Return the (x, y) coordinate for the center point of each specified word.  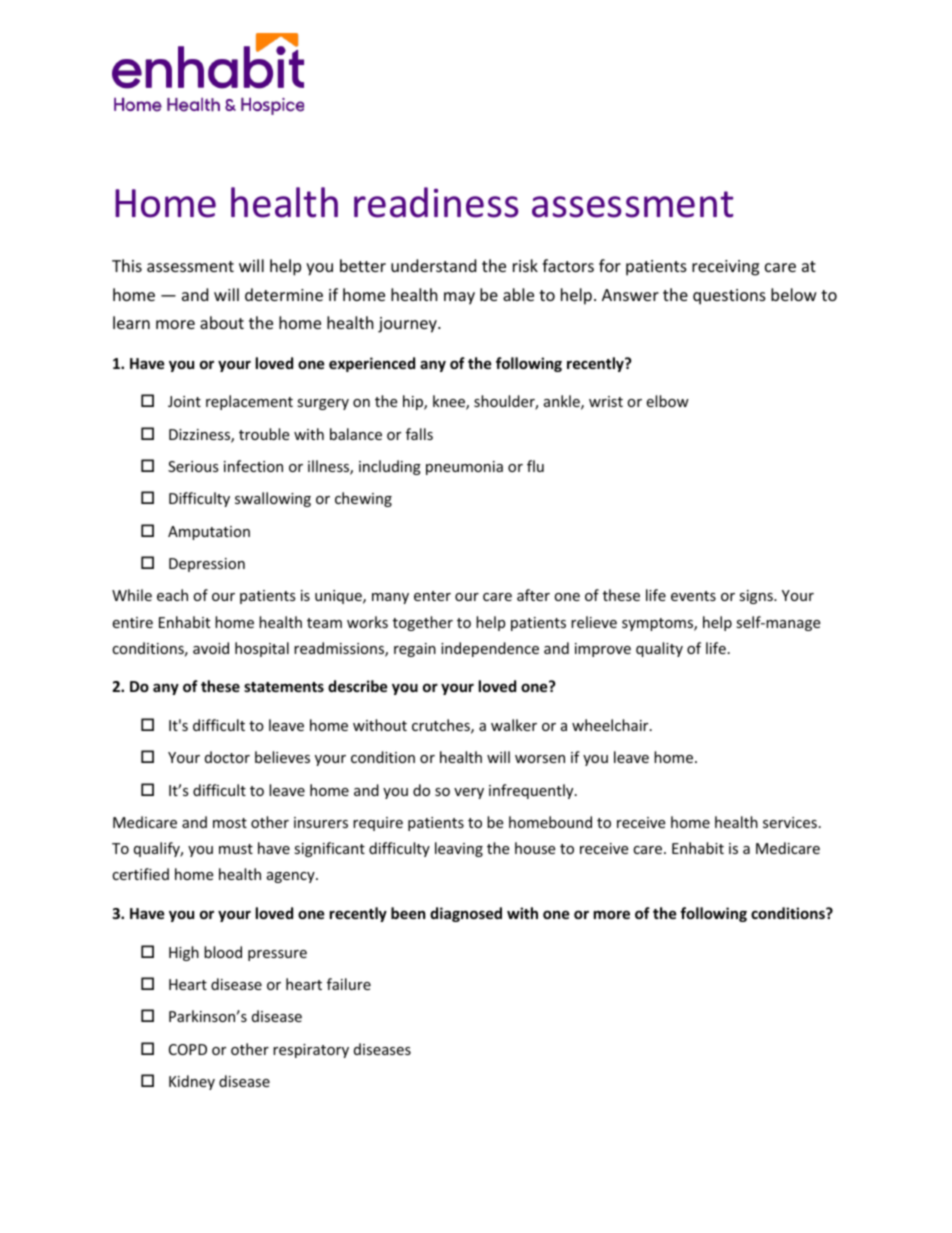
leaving (459, 849)
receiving (725, 268)
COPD (188, 1049)
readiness (436, 202)
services (790, 822)
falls (419, 434)
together (423, 623)
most (230, 823)
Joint (184, 401)
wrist (606, 401)
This (127, 265)
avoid (211, 648)
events (693, 596)
